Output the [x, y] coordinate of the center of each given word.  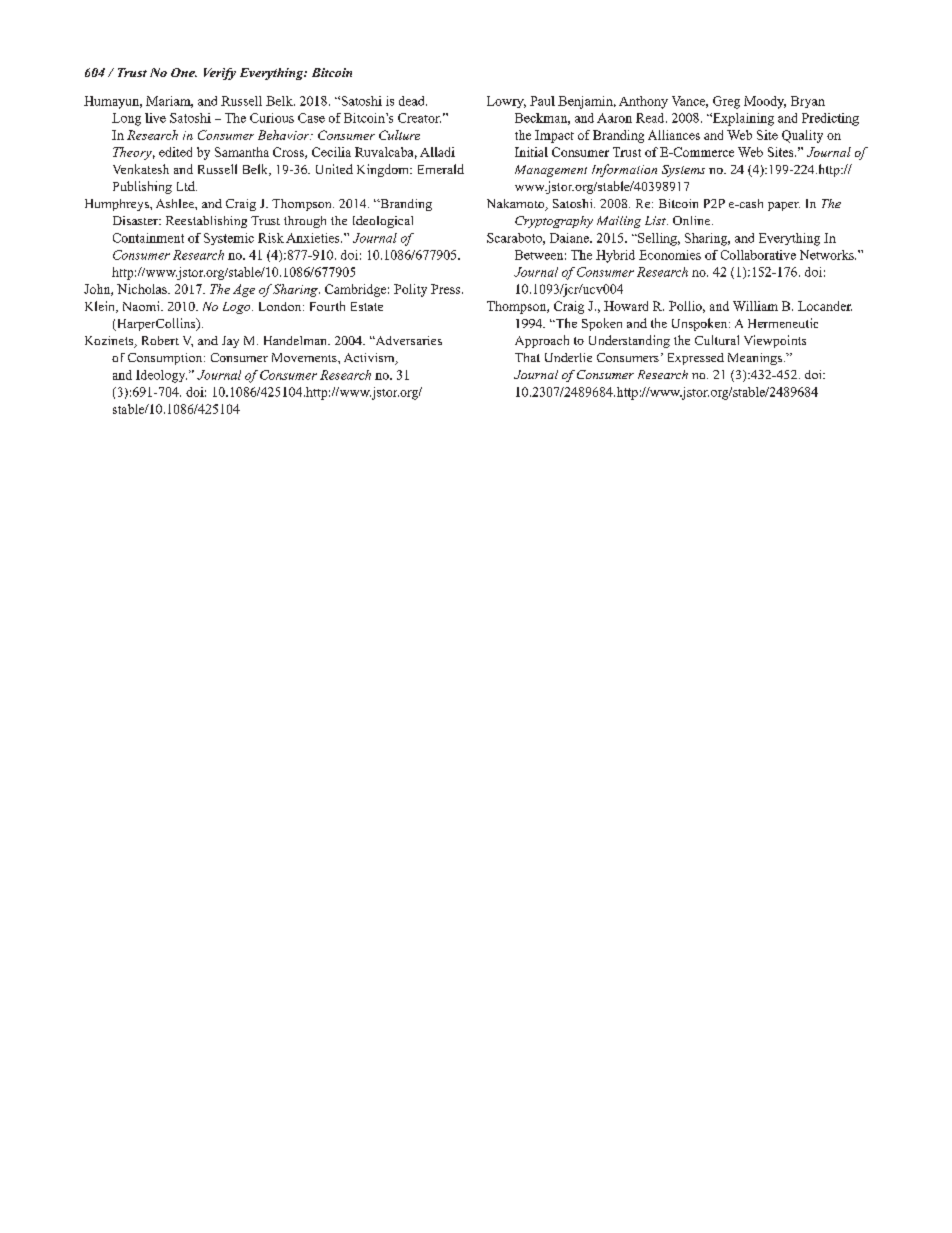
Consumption [166, 359]
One [184, 72]
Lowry [506, 102]
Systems [683, 171]
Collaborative [758, 255]
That [527, 357]
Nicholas [143, 289]
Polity [410, 290]
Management [551, 171]
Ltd [187, 186]
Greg [726, 102]
